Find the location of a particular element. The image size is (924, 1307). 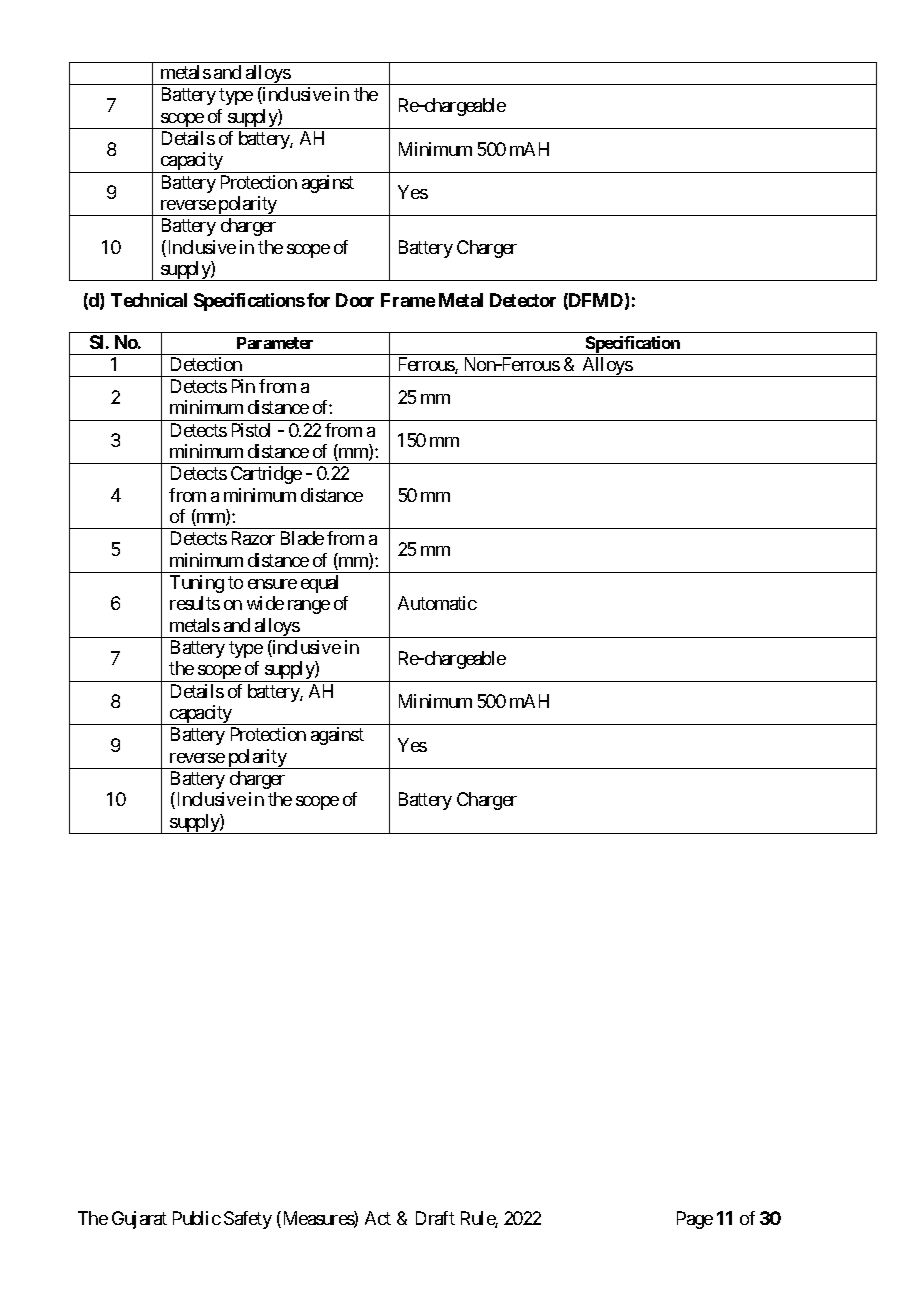

Detector is located at coordinates (523, 300).
